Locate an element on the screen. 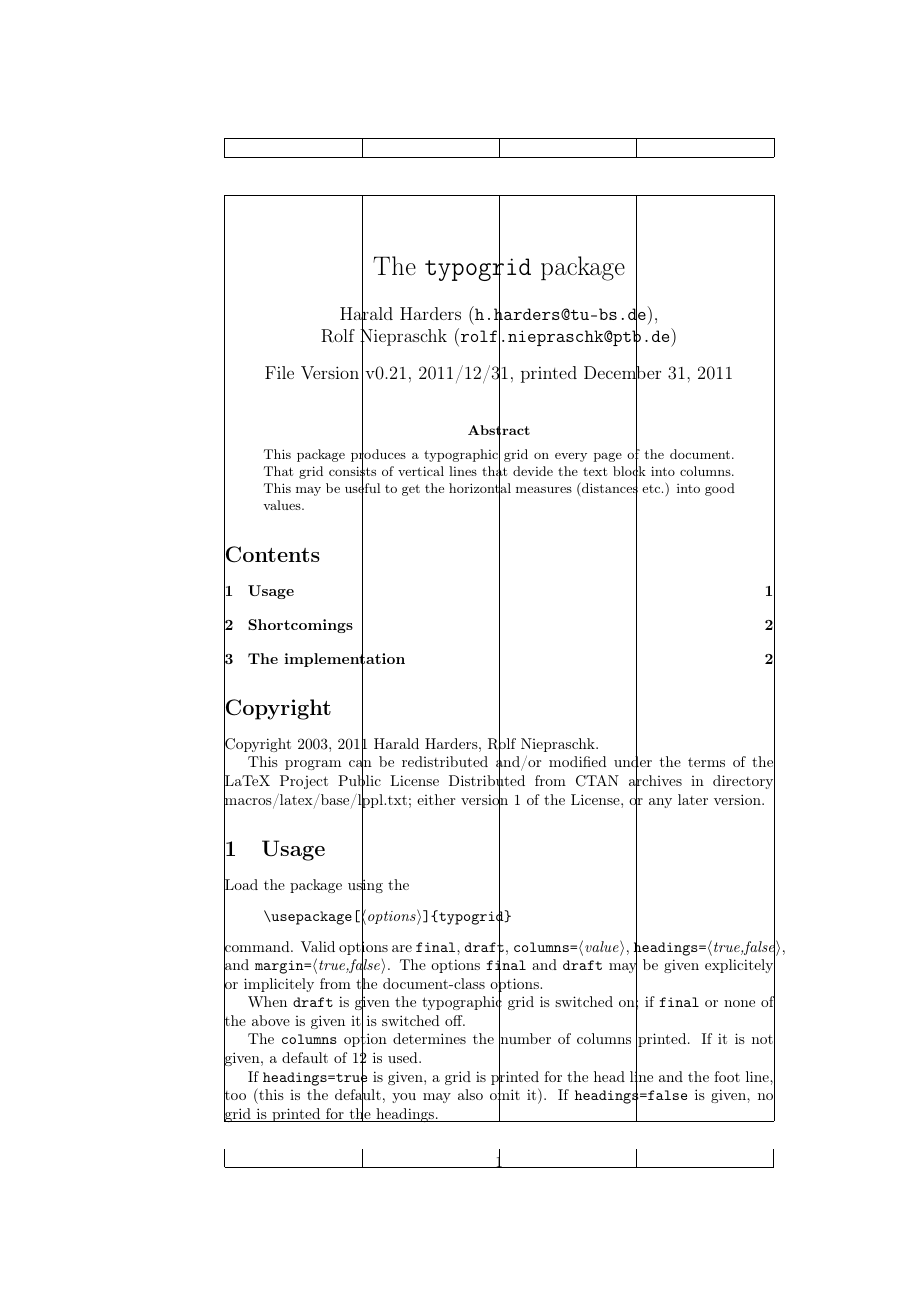 This screenshot has height=1308, width=924. too is located at coordinates (235, 1096).
